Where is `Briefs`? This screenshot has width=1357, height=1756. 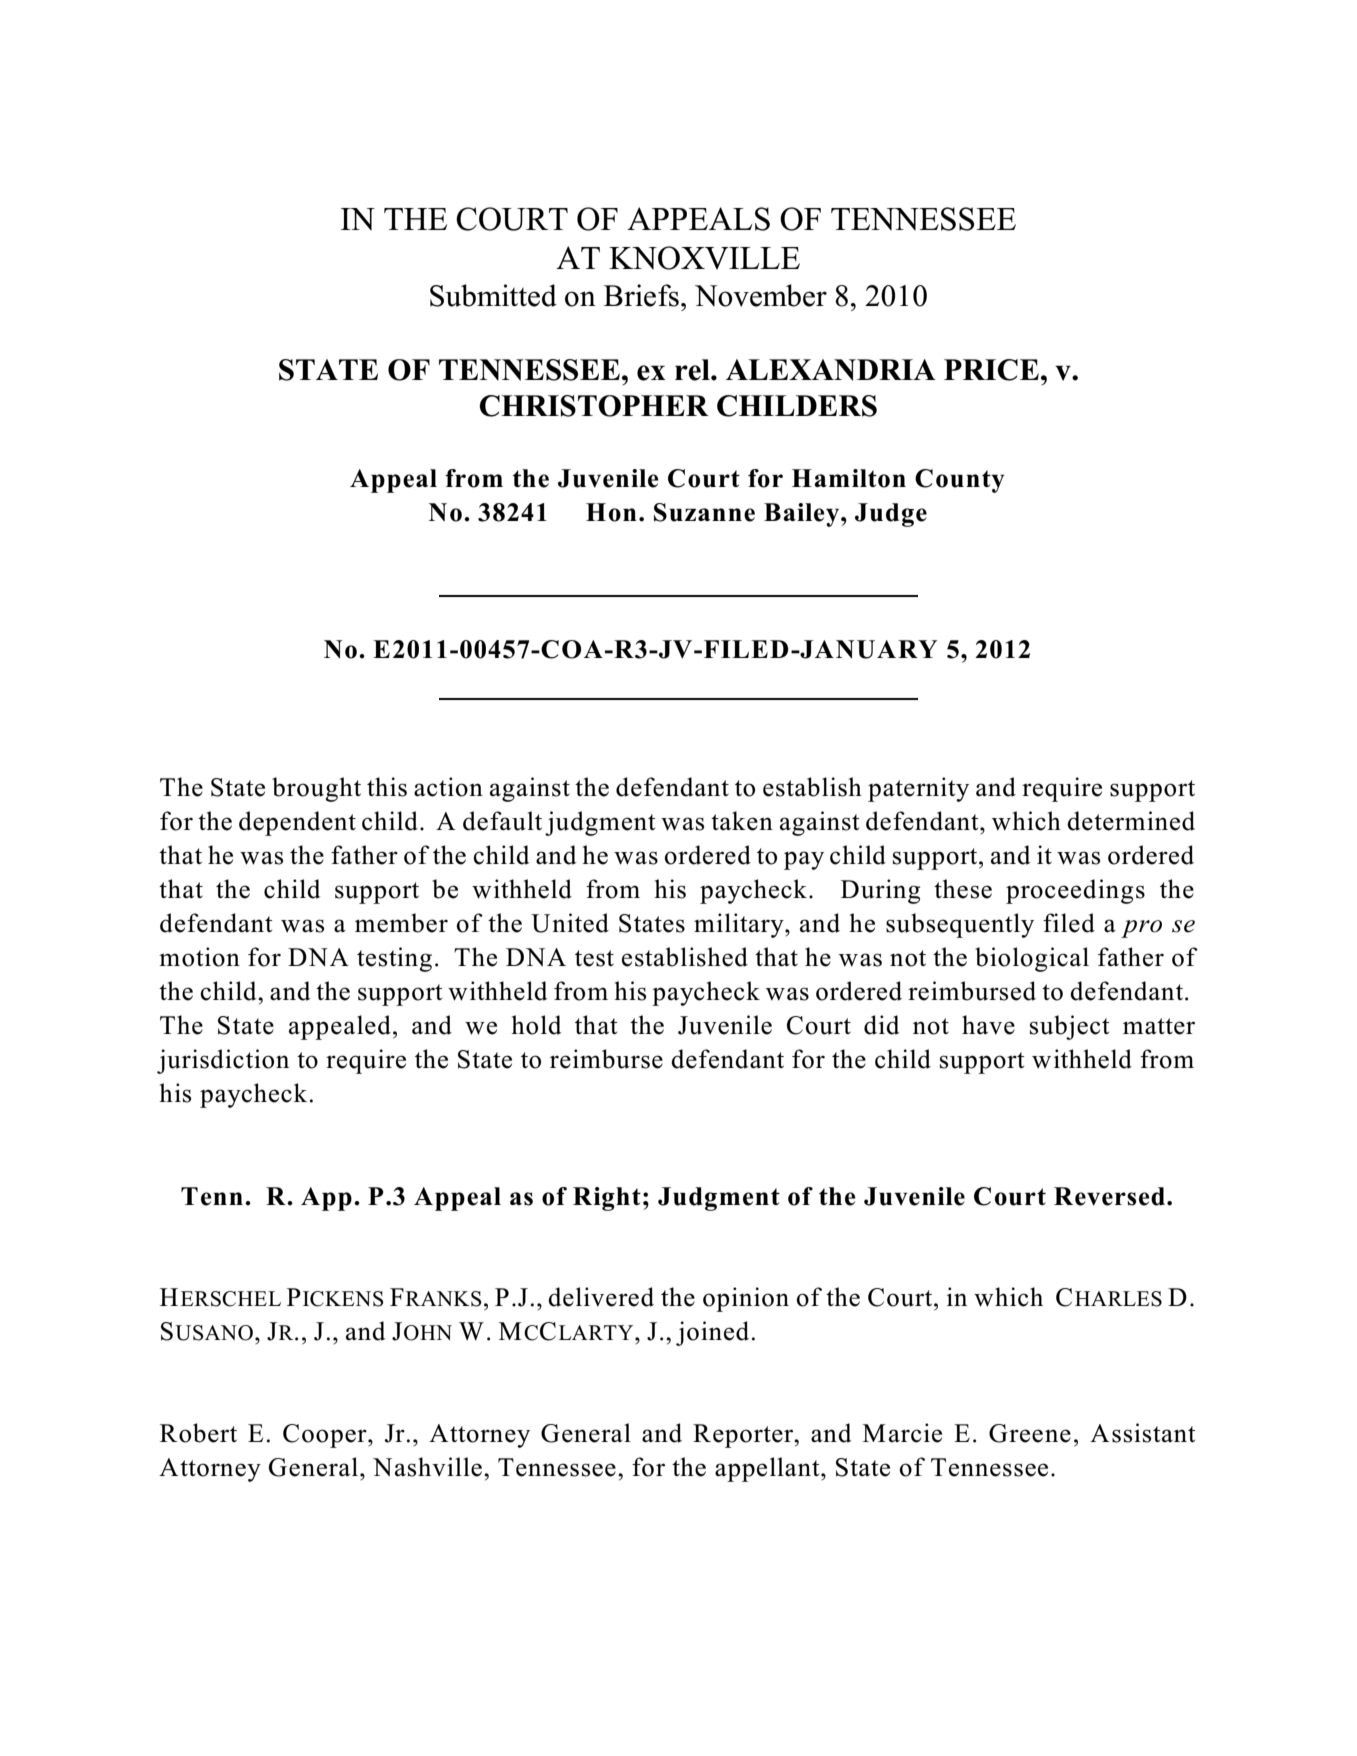 Briefs is located at coordinates (641, 295).
